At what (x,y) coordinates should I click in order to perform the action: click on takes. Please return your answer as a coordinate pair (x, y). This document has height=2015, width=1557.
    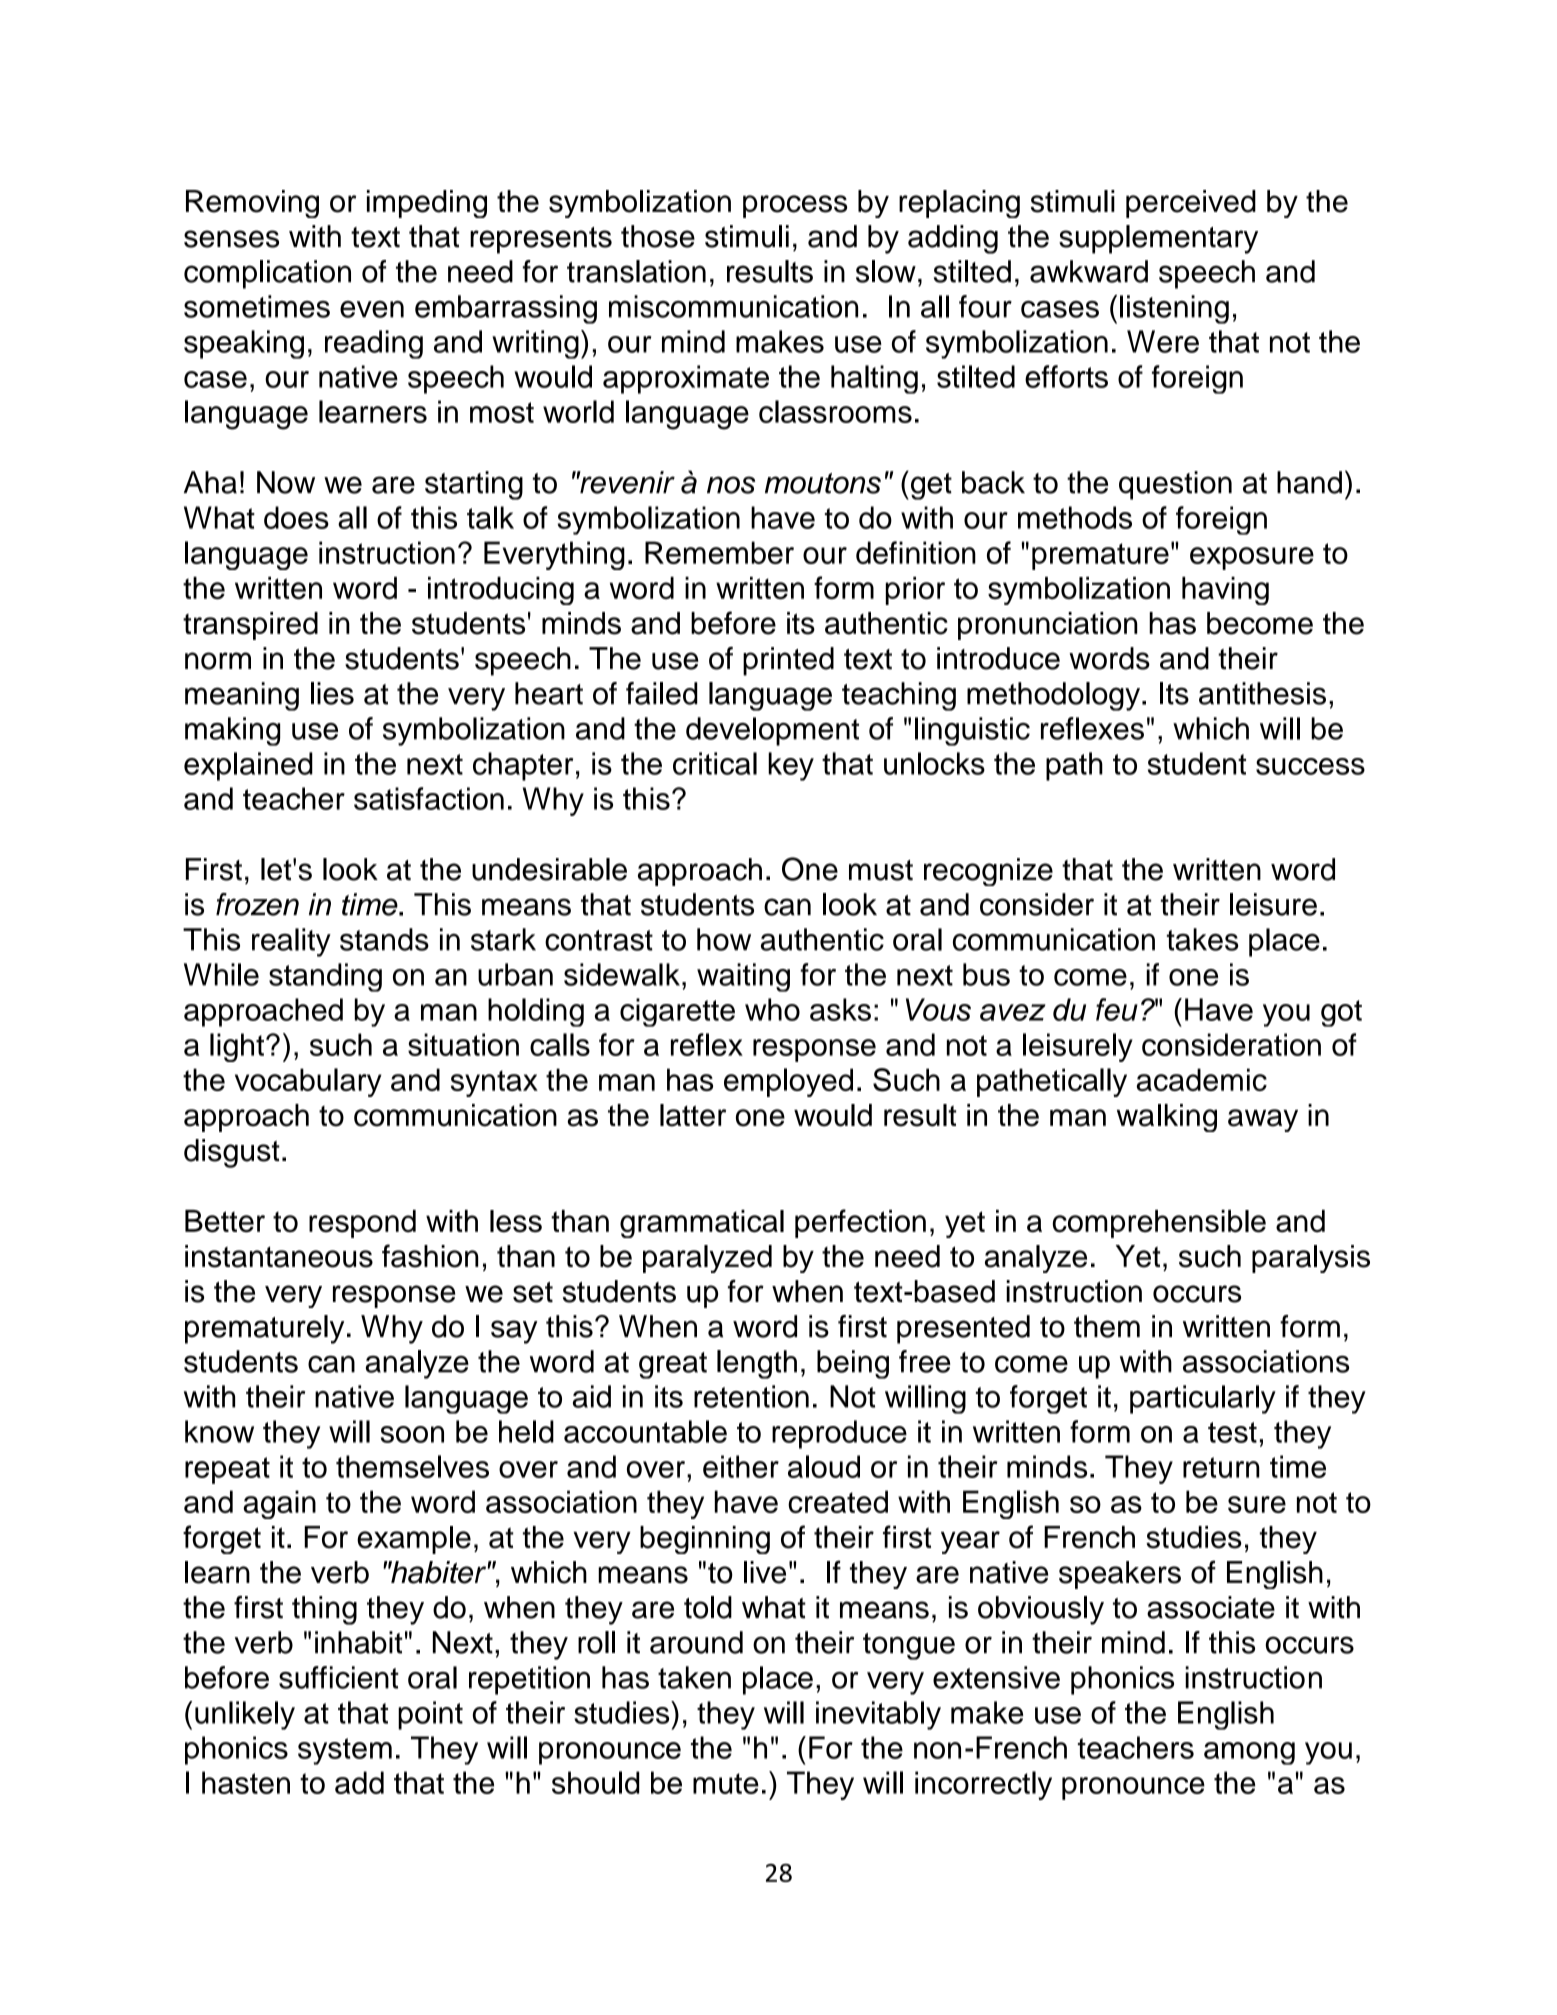
    Looking at the image, I should click on (1202, 939).
